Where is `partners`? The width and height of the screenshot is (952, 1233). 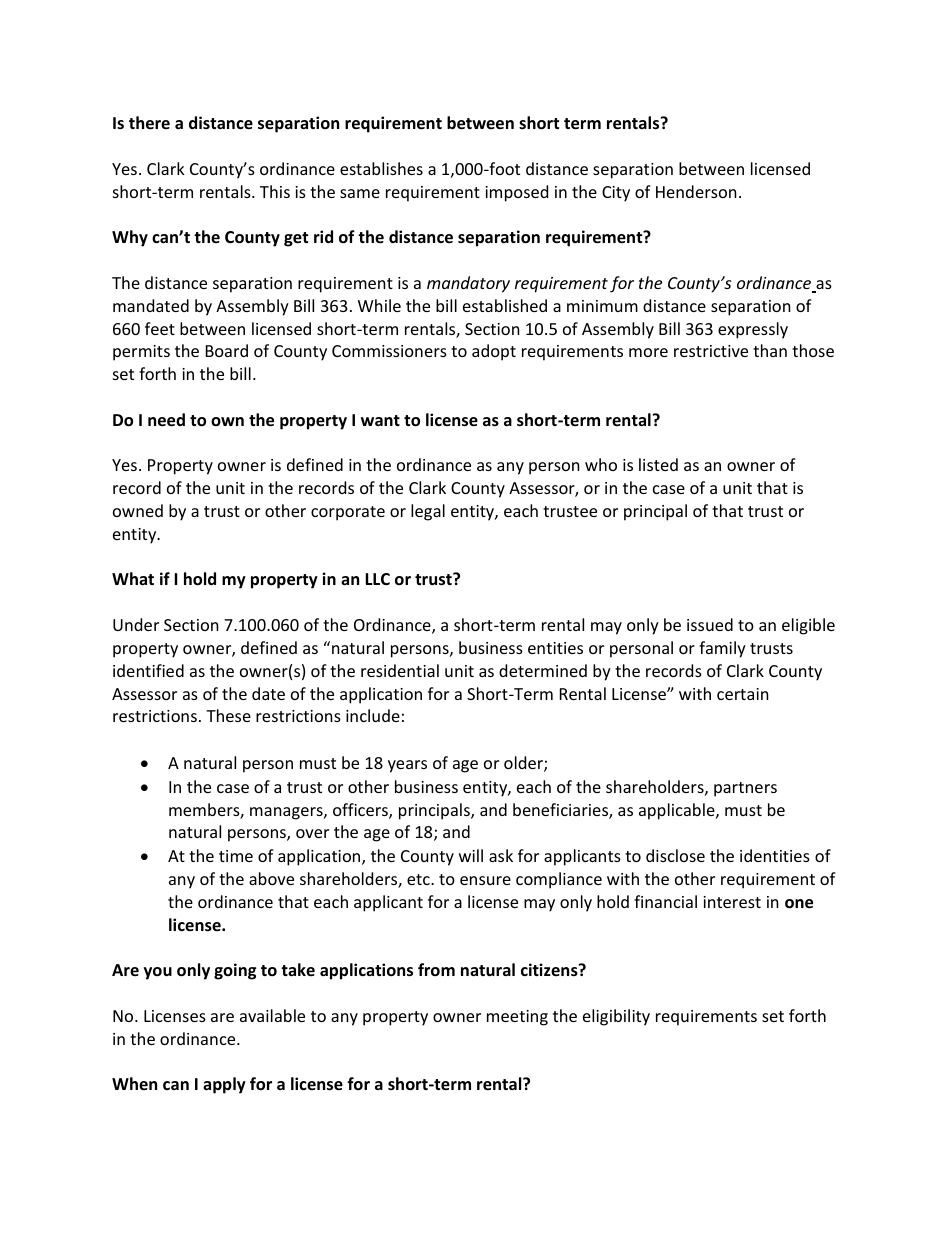
partners is located at coordinates (745, 789).
